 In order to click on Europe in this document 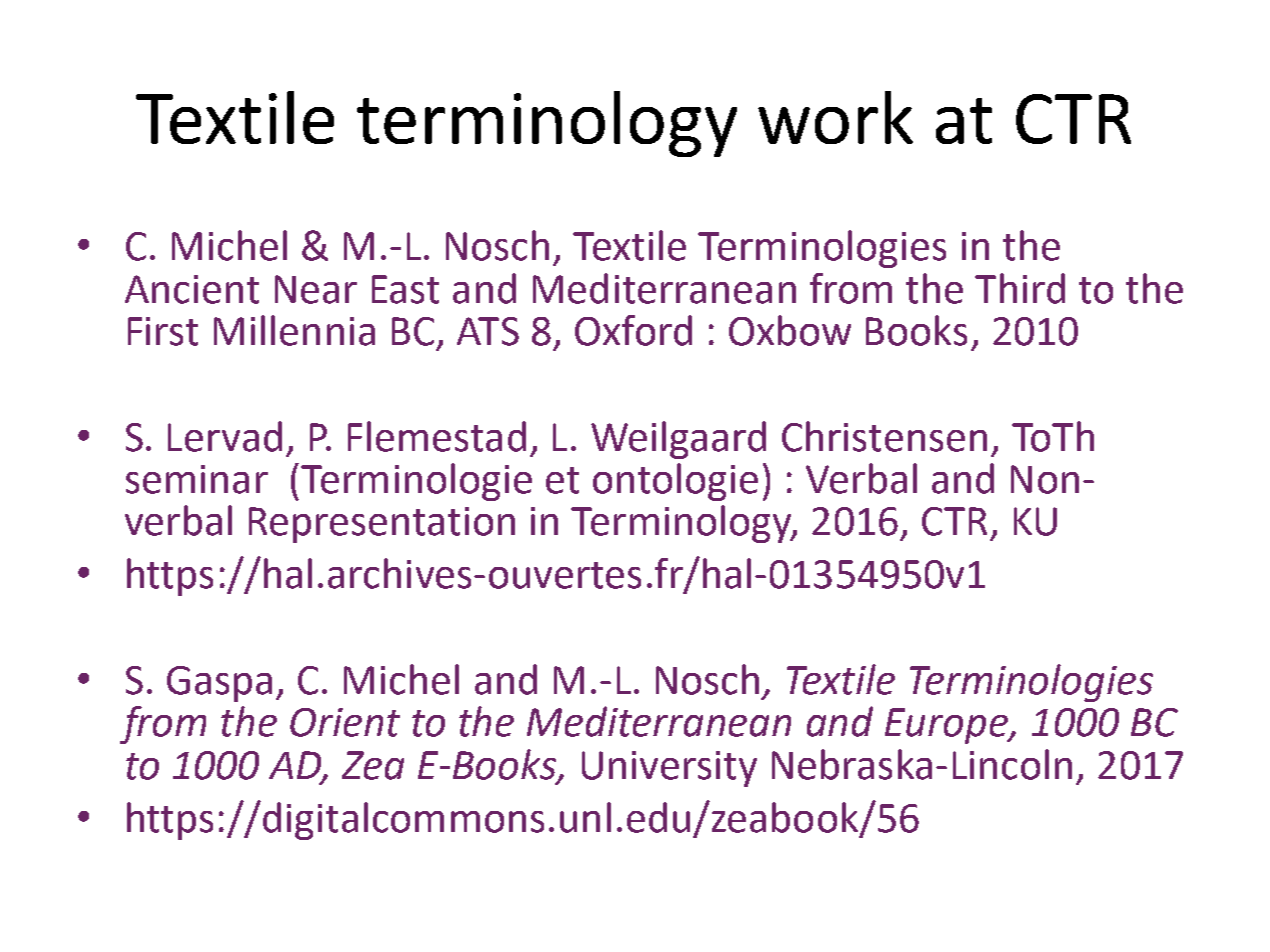, I will do `click(947, 726)`.
